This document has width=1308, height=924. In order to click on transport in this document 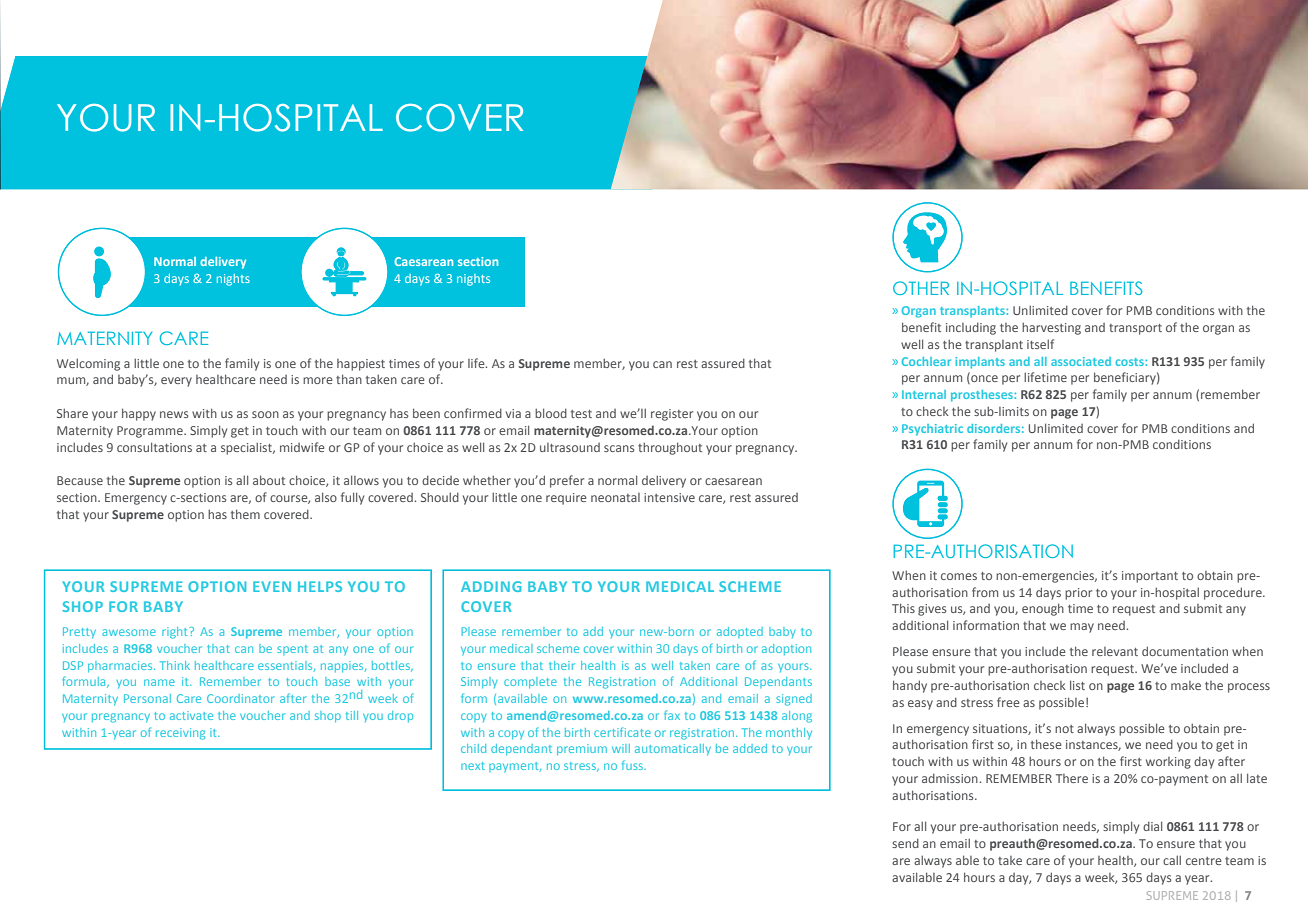, I will do `click(1135, 329)`.
